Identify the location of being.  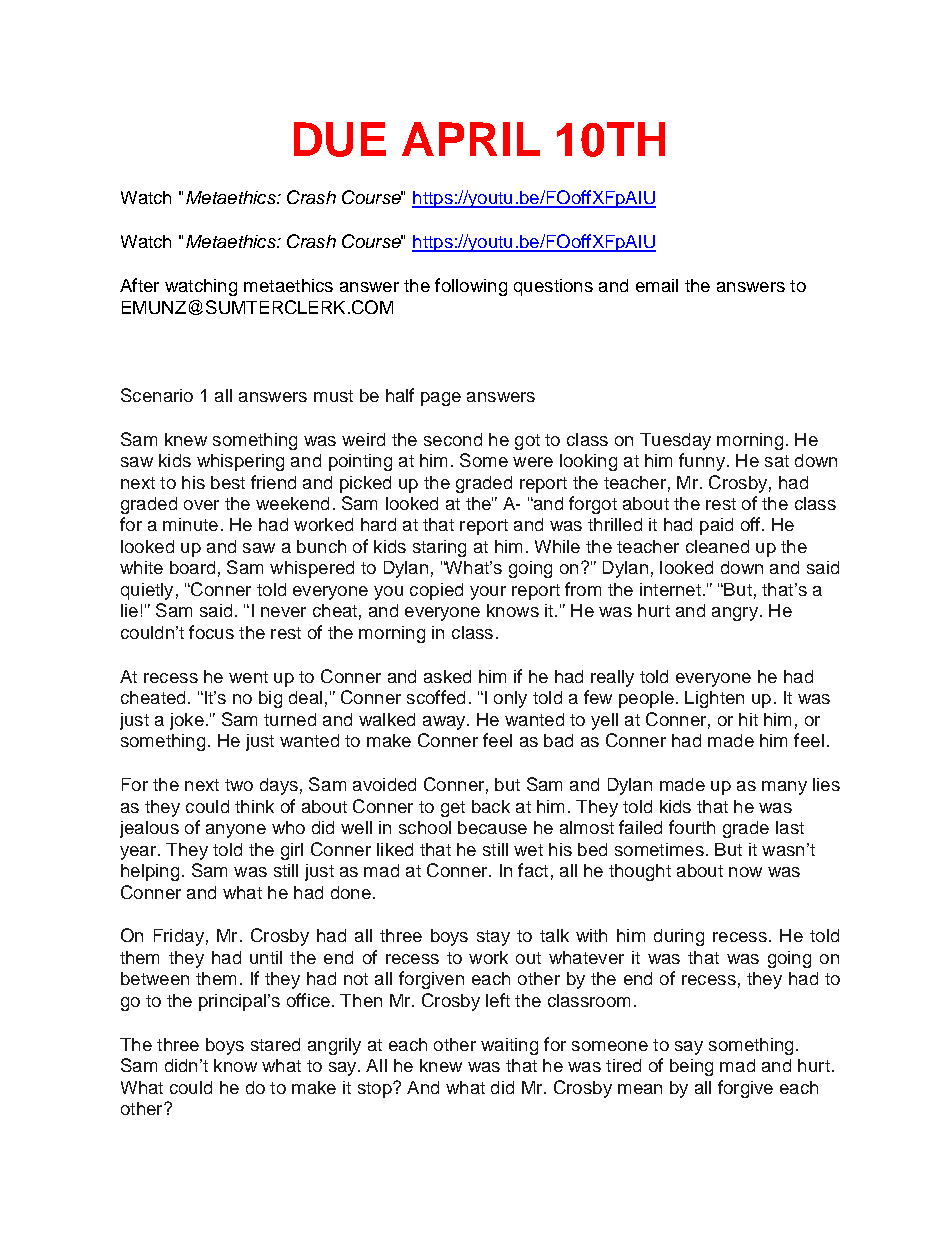
(691, 1067).
